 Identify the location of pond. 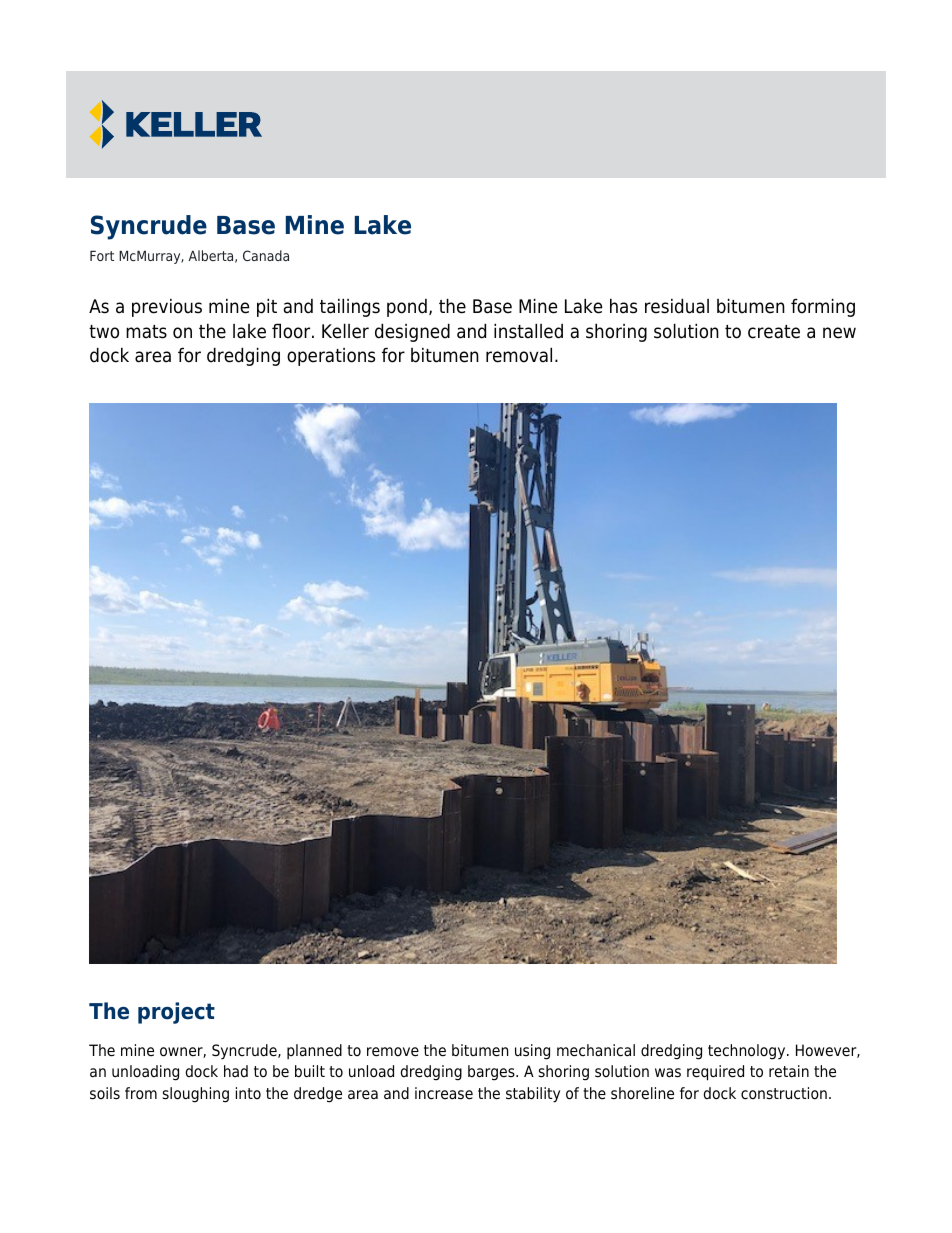
(407, 308).
